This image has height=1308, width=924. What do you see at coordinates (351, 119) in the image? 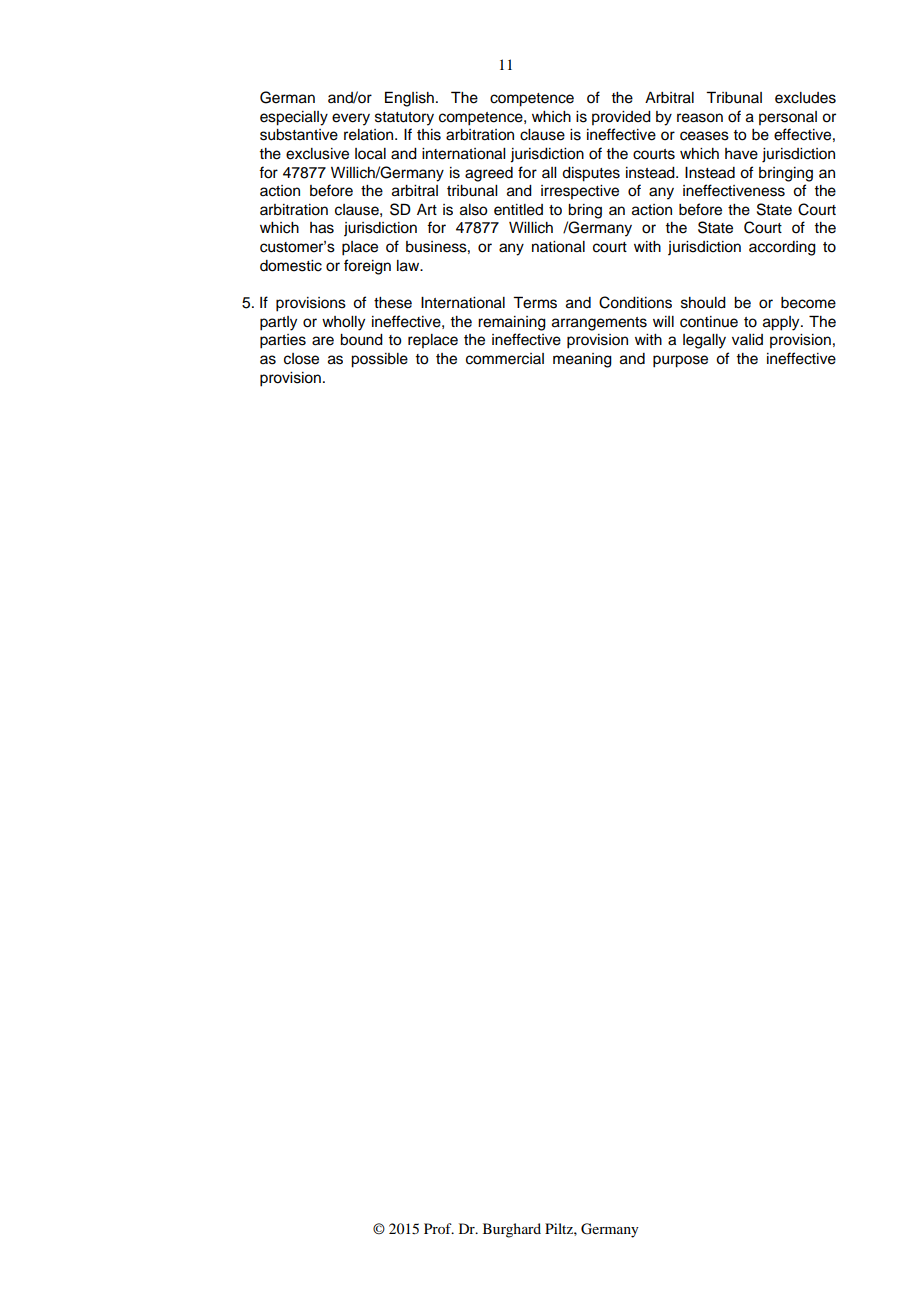
I see `every` at bounding box center [351, 119].
